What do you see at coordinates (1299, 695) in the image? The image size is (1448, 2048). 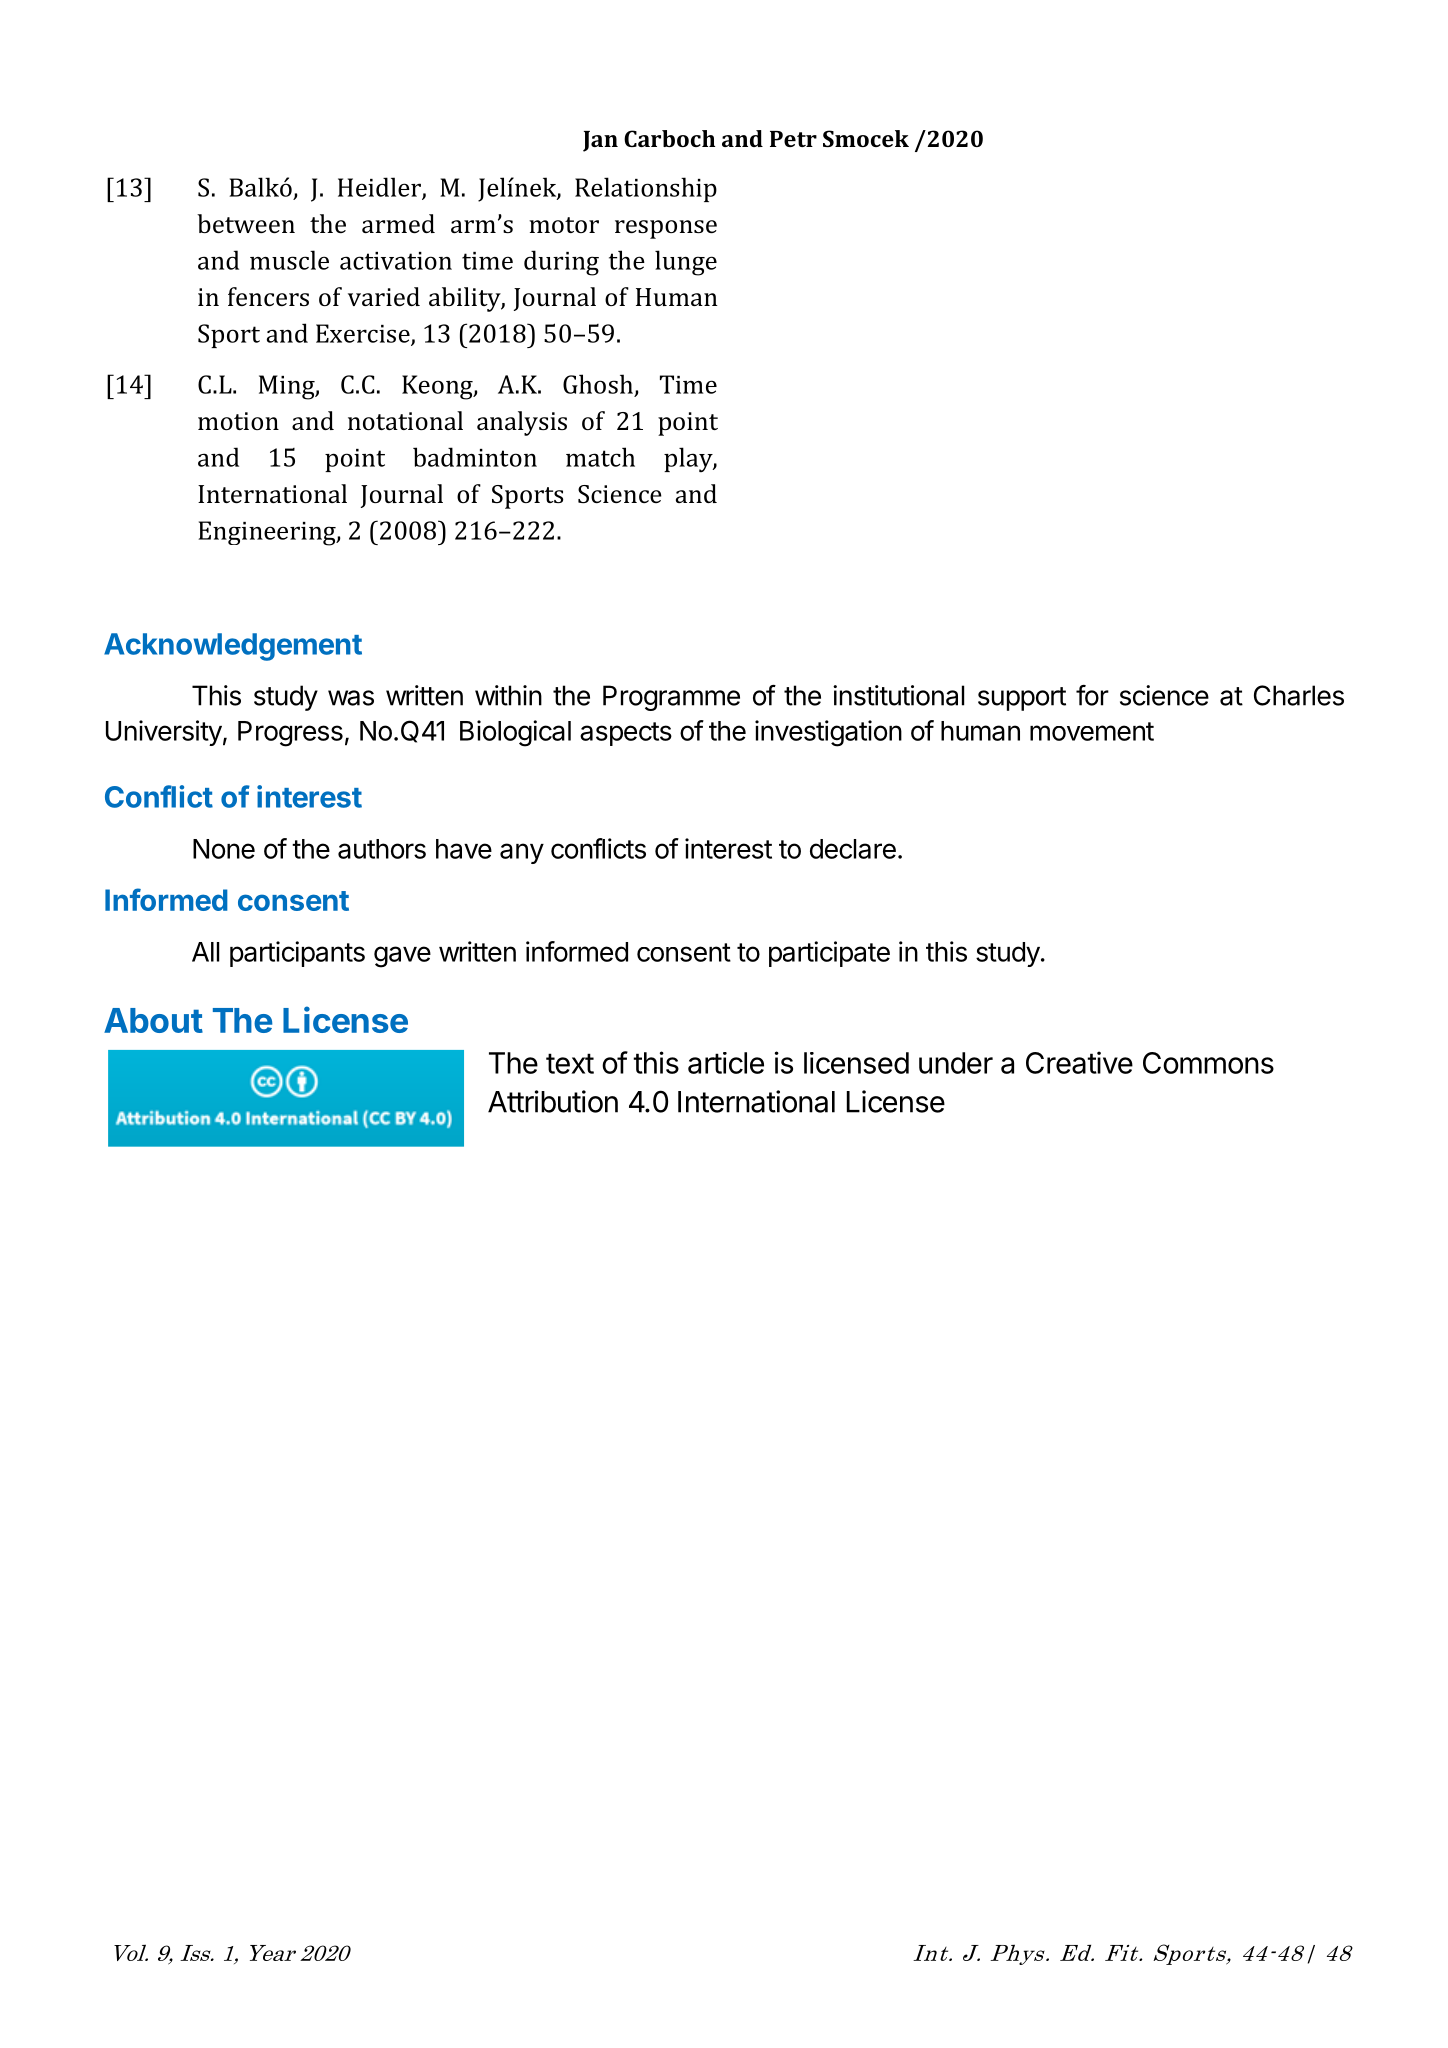 I see `Charles` at bounding box center [1299, 695].
